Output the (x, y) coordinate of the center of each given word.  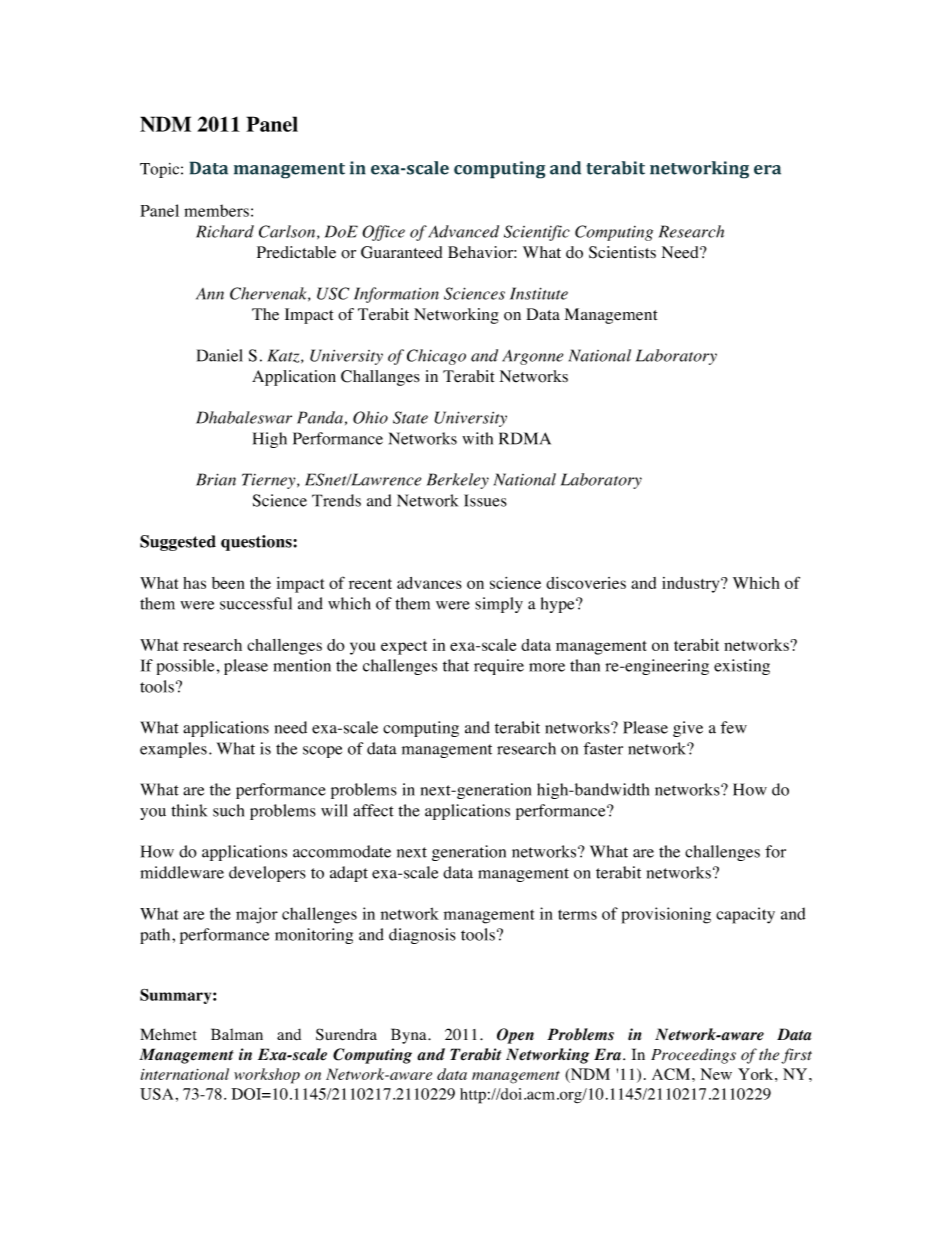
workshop (267, 1076)
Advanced (463, 231)
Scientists (622, 252)
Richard (225, 231)
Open (515, 1036)
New (716, 1074)
